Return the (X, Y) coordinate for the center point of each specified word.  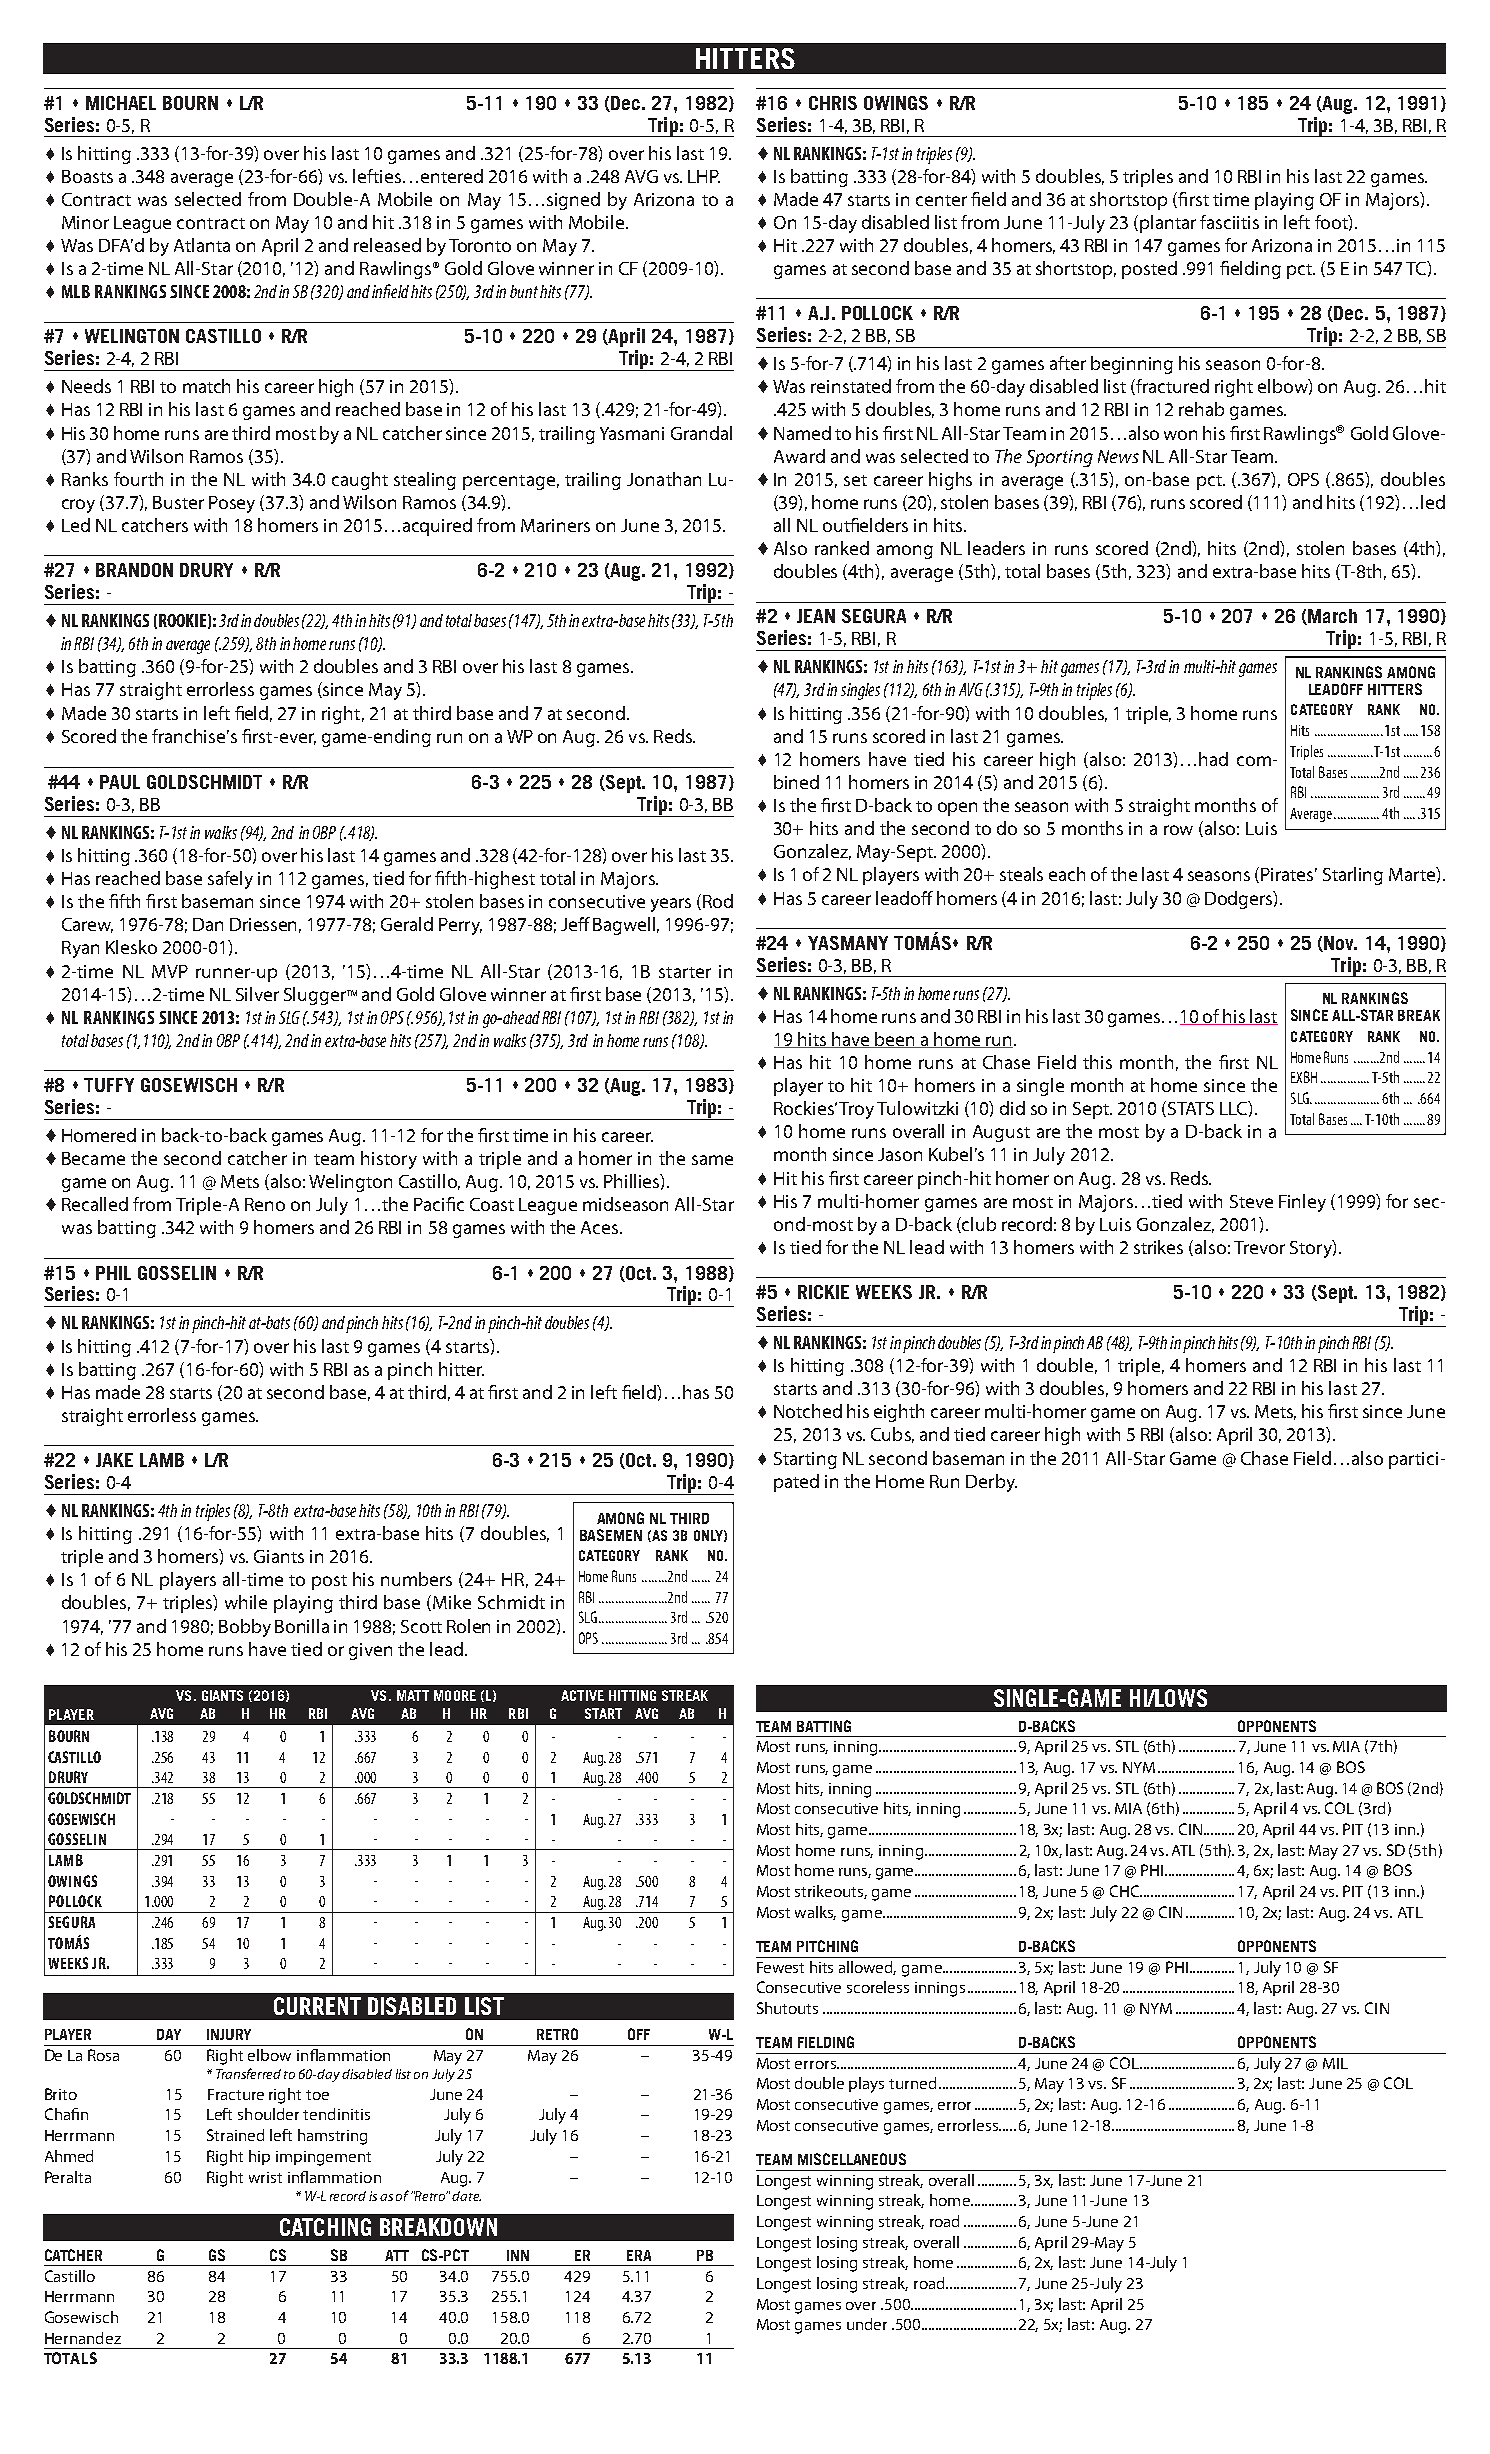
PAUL (120, 782)
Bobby (245, 1628)
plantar (1168, 224)
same (712, 1160)
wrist (265, 2177)
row (1178, 830)
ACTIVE (582, 1695)
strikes (1158, 1247)
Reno (265, 1204)
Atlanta (202, 245)
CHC (1126, 1891)
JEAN (816, 616)
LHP (704, 176)
